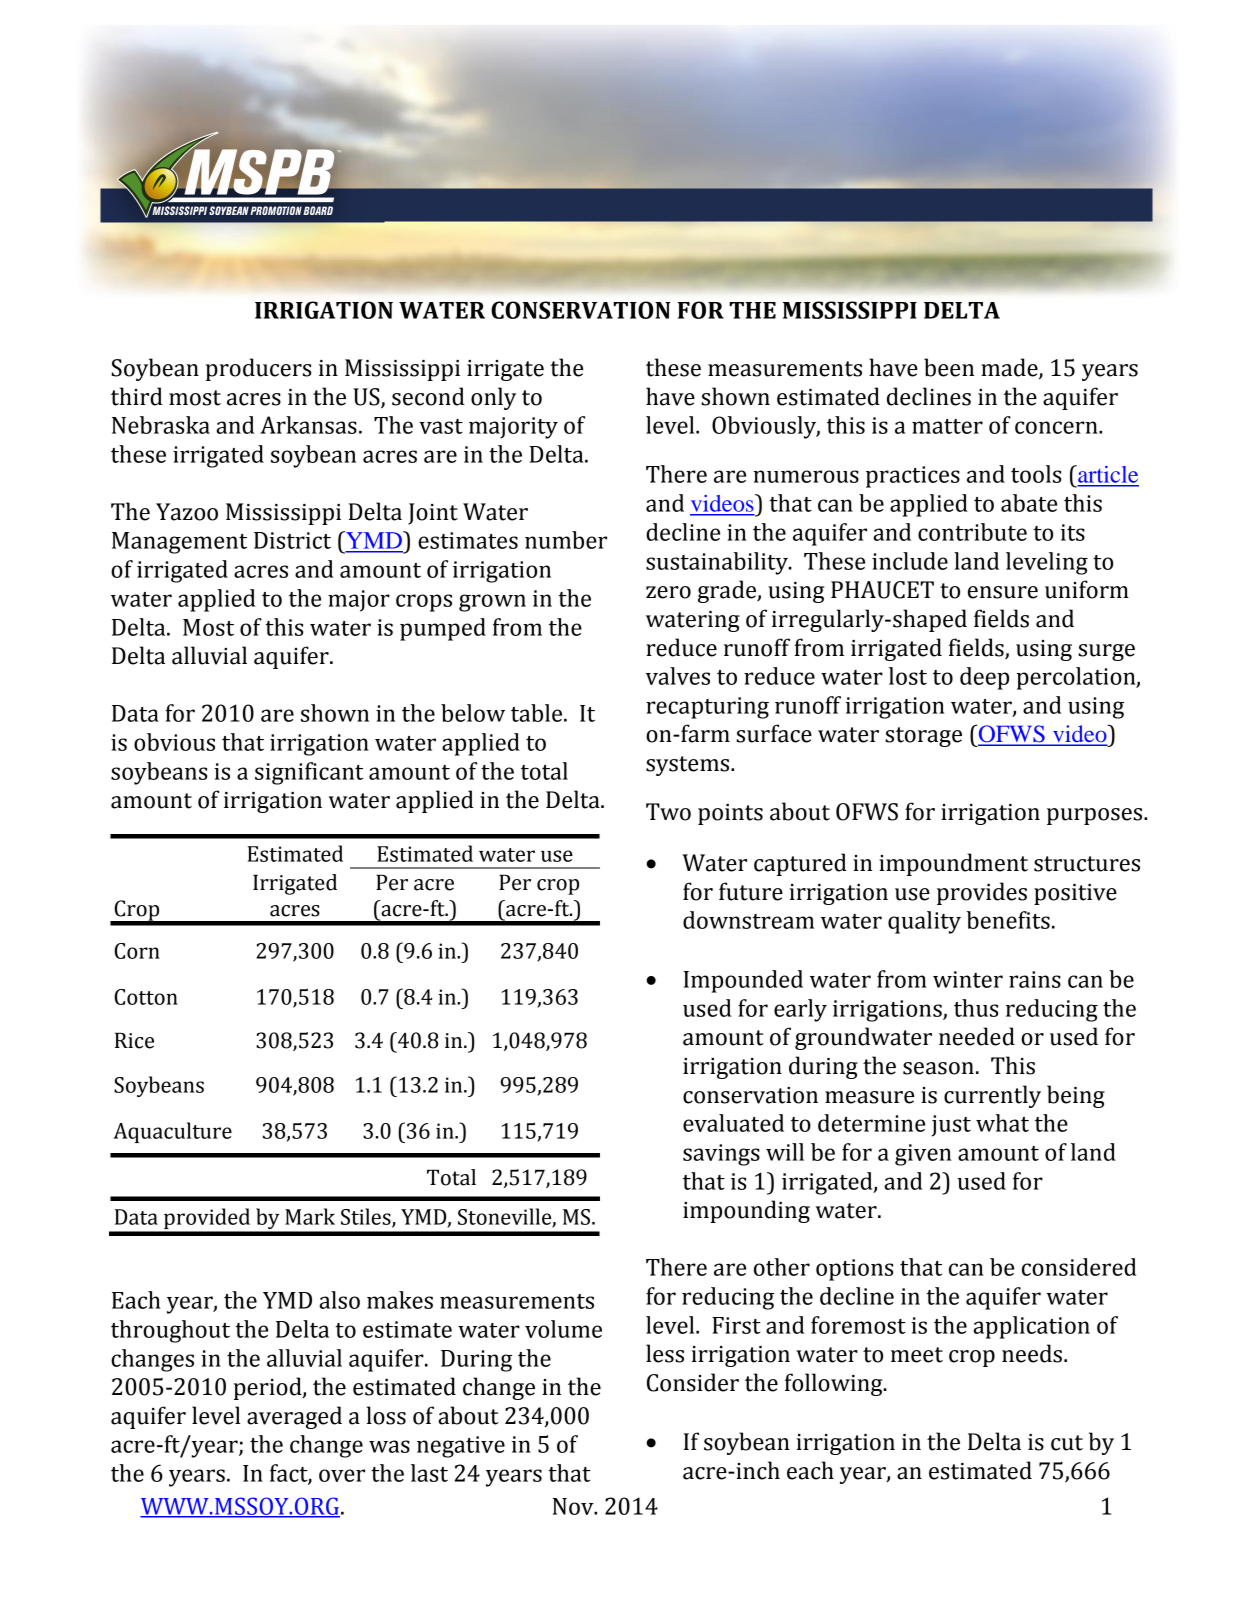  I want to click on benefits, so click(1008, 920).
